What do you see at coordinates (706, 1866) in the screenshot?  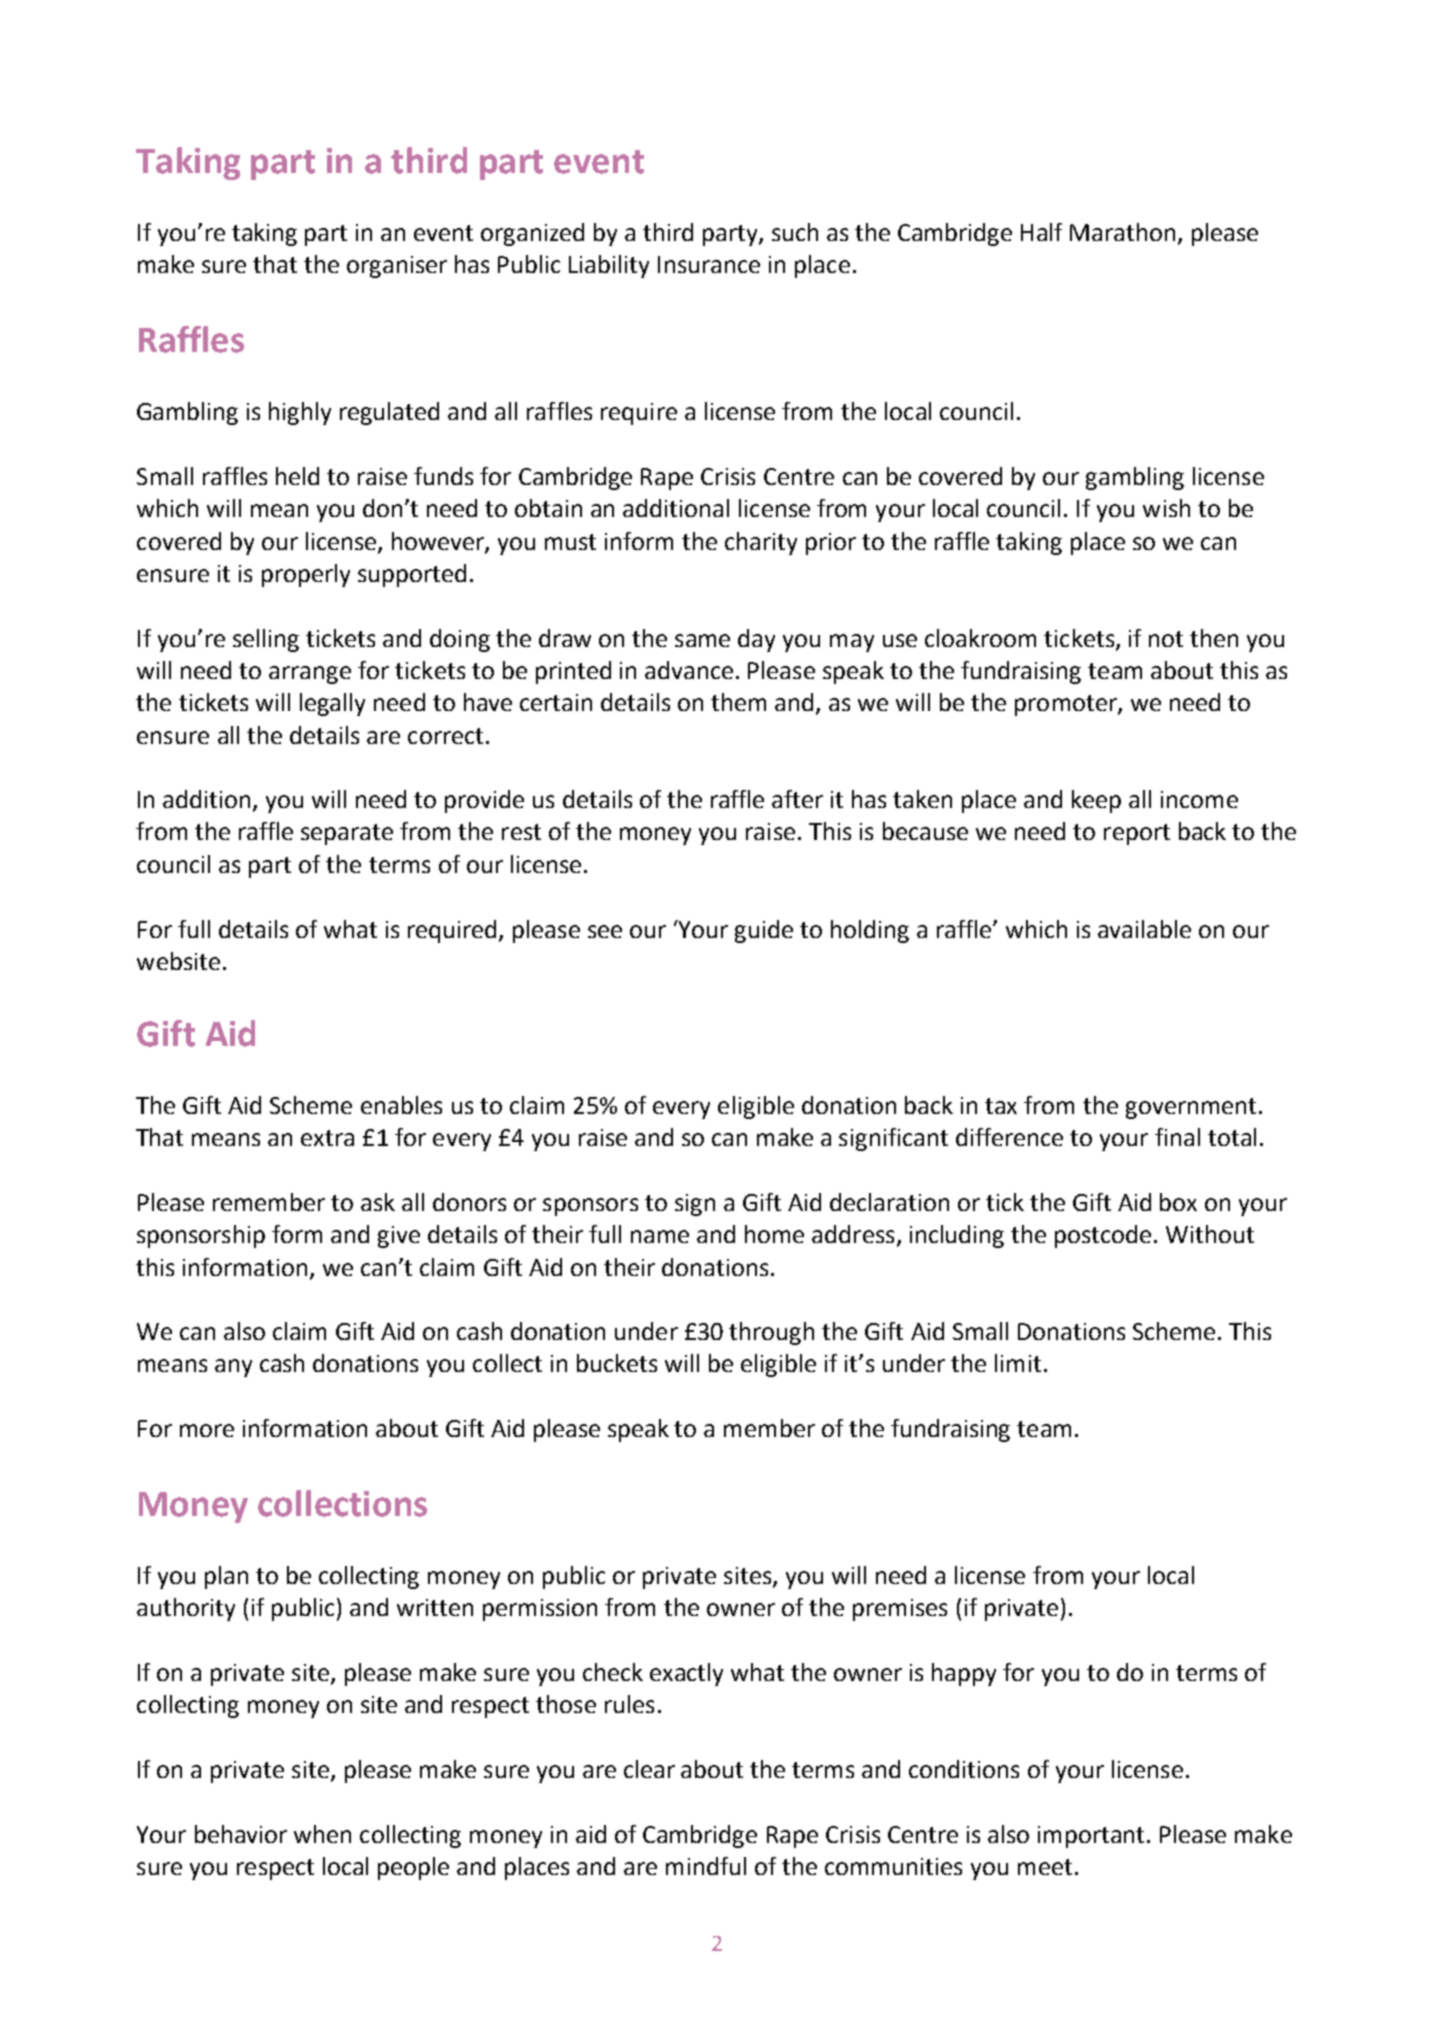 I see `mindful` at bounding box center [706, 1866].
